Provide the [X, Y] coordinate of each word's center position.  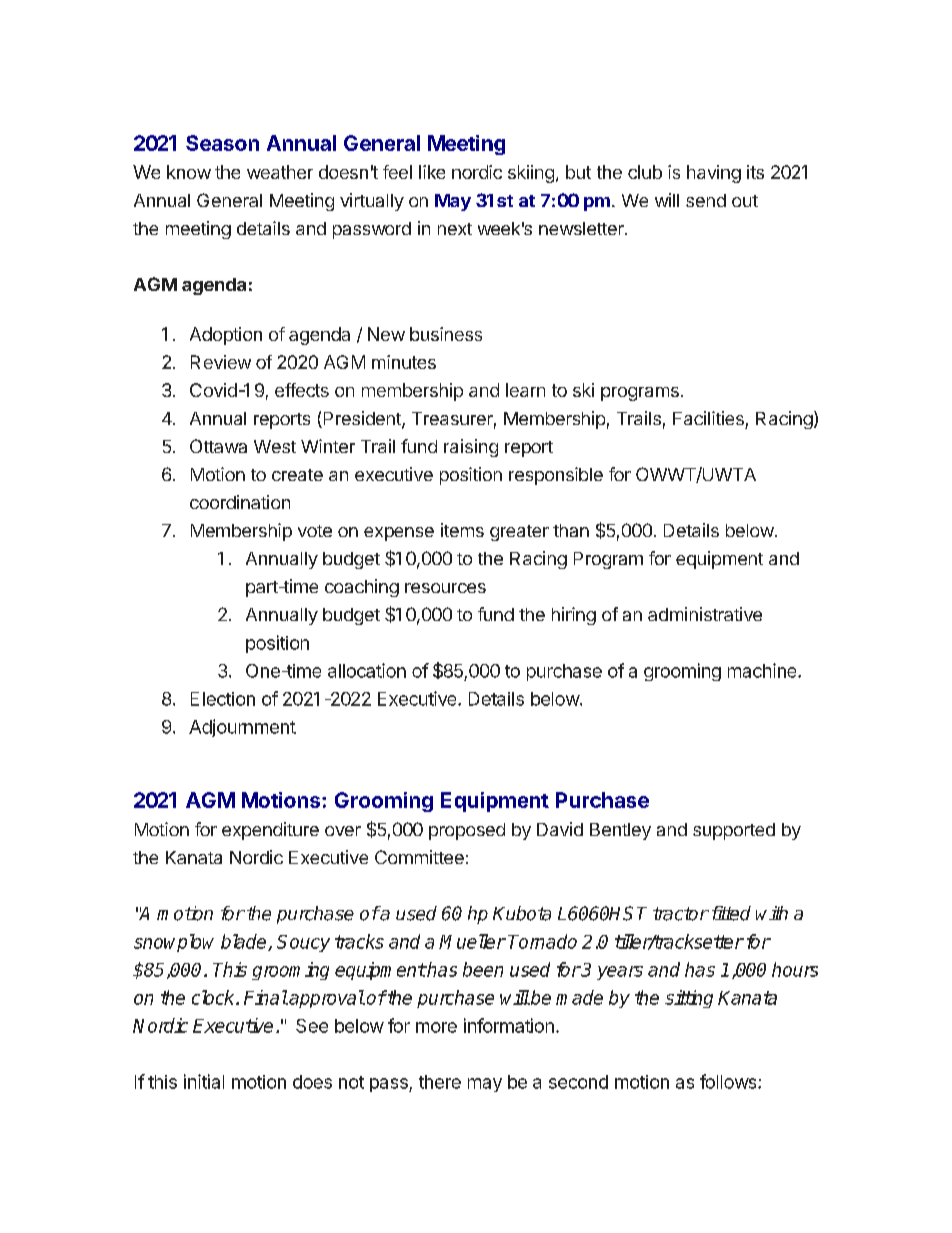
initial [204, 1081]
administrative [705, 614]
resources [445, 588]
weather [280, 172]
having [714, 174]
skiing [531, 174]
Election [223, 699]
